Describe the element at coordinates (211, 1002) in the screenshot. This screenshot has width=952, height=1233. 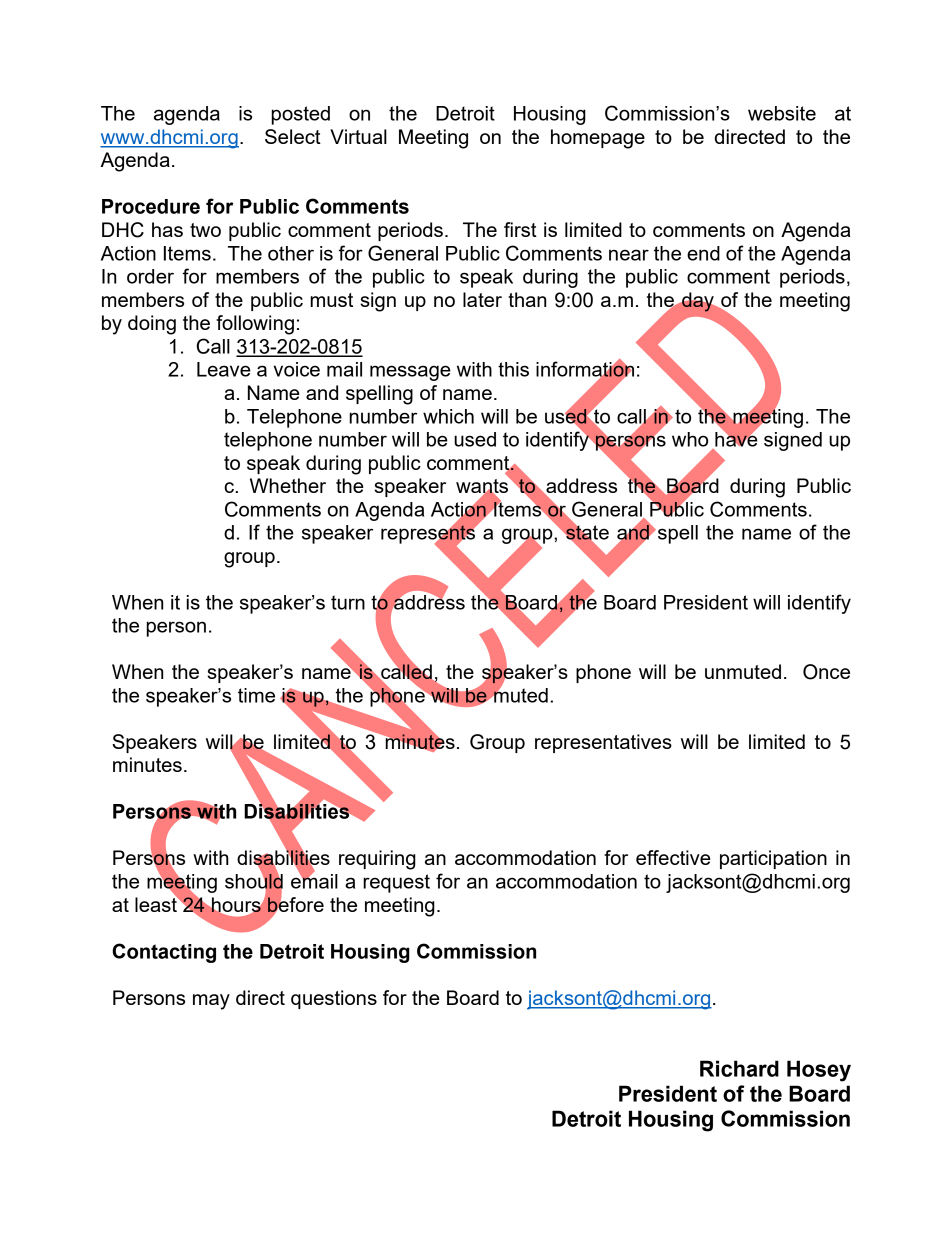
I see `may` at that location.
